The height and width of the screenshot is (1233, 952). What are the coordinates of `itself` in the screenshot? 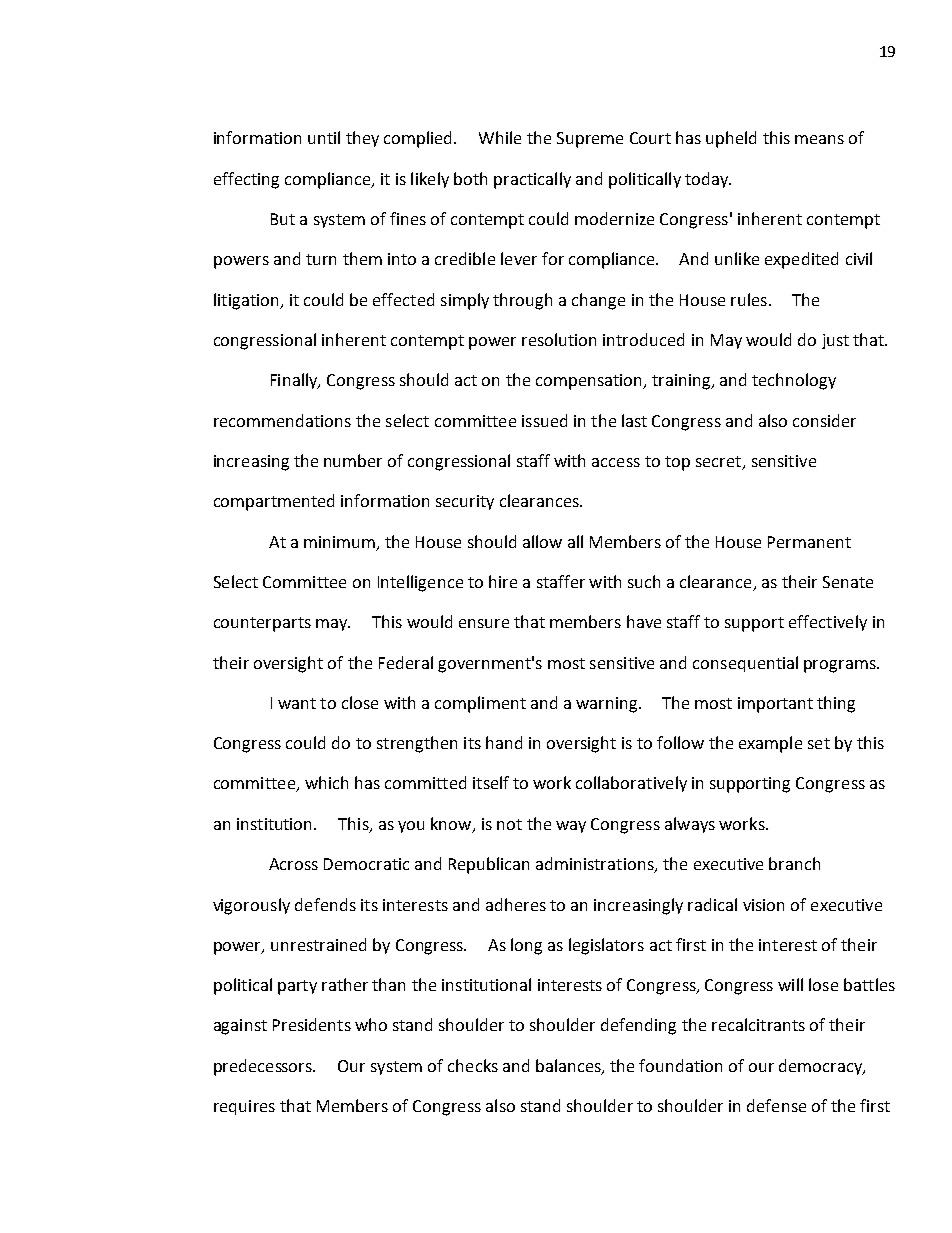 It's located at (491, 782).
